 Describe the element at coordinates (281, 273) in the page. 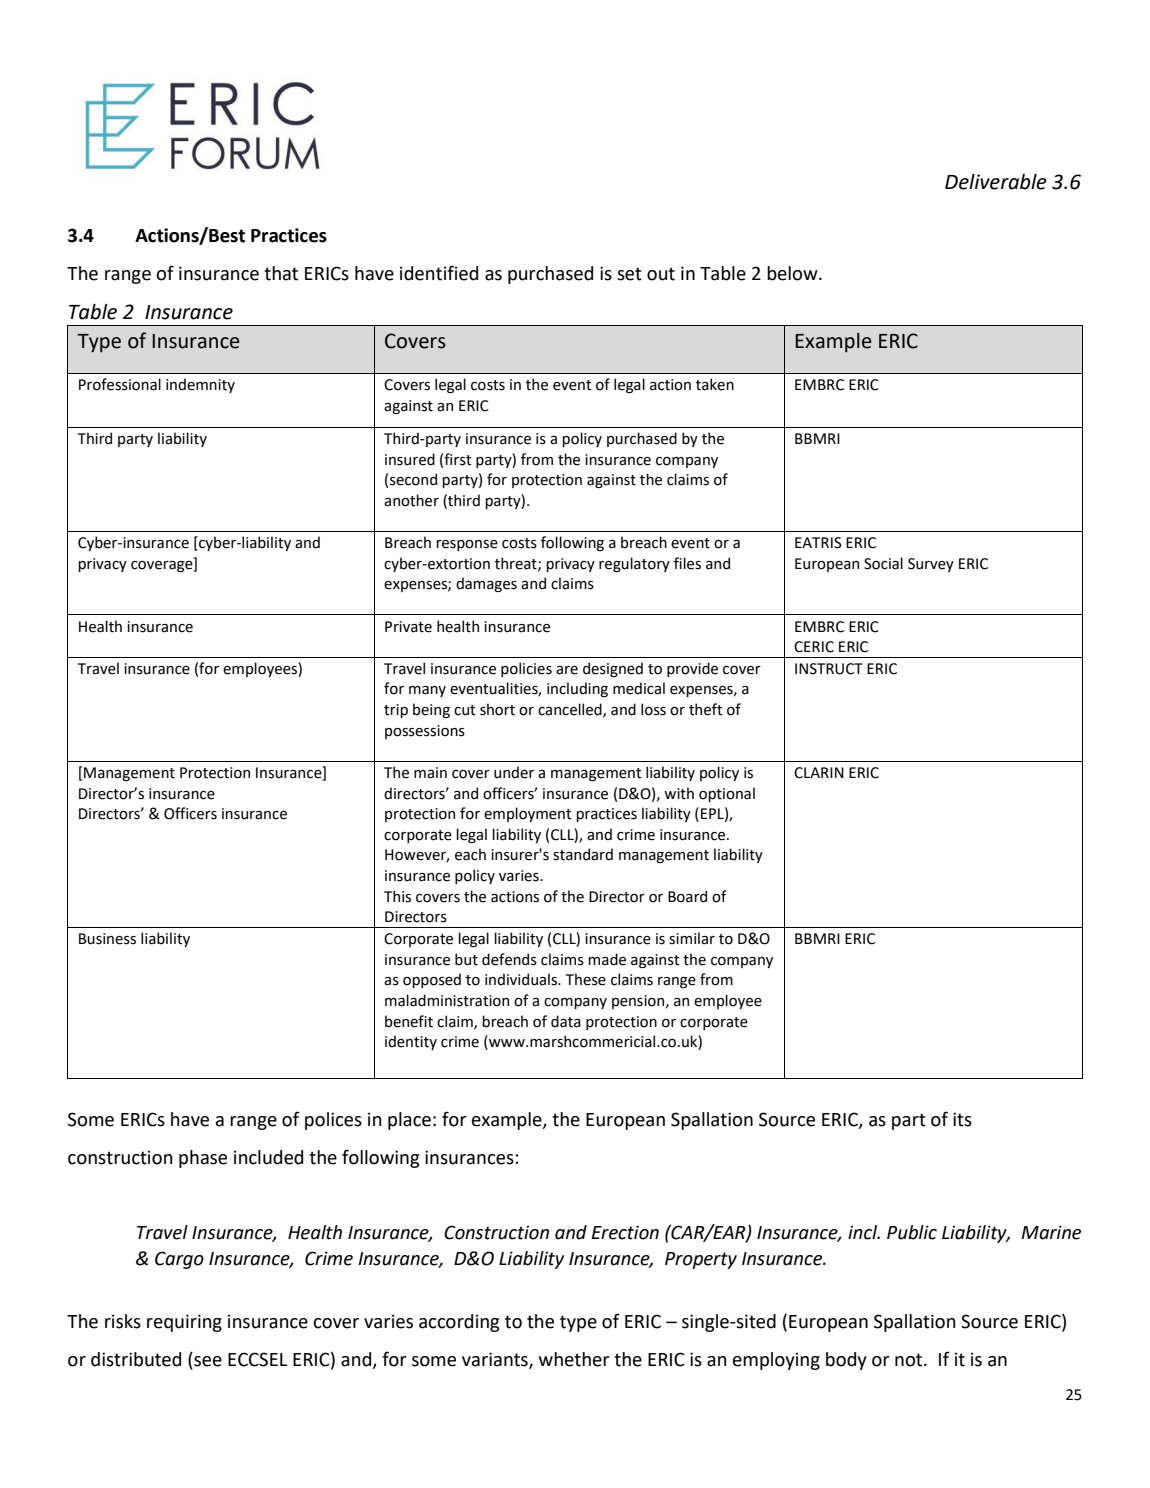

I see `that` at that location.
